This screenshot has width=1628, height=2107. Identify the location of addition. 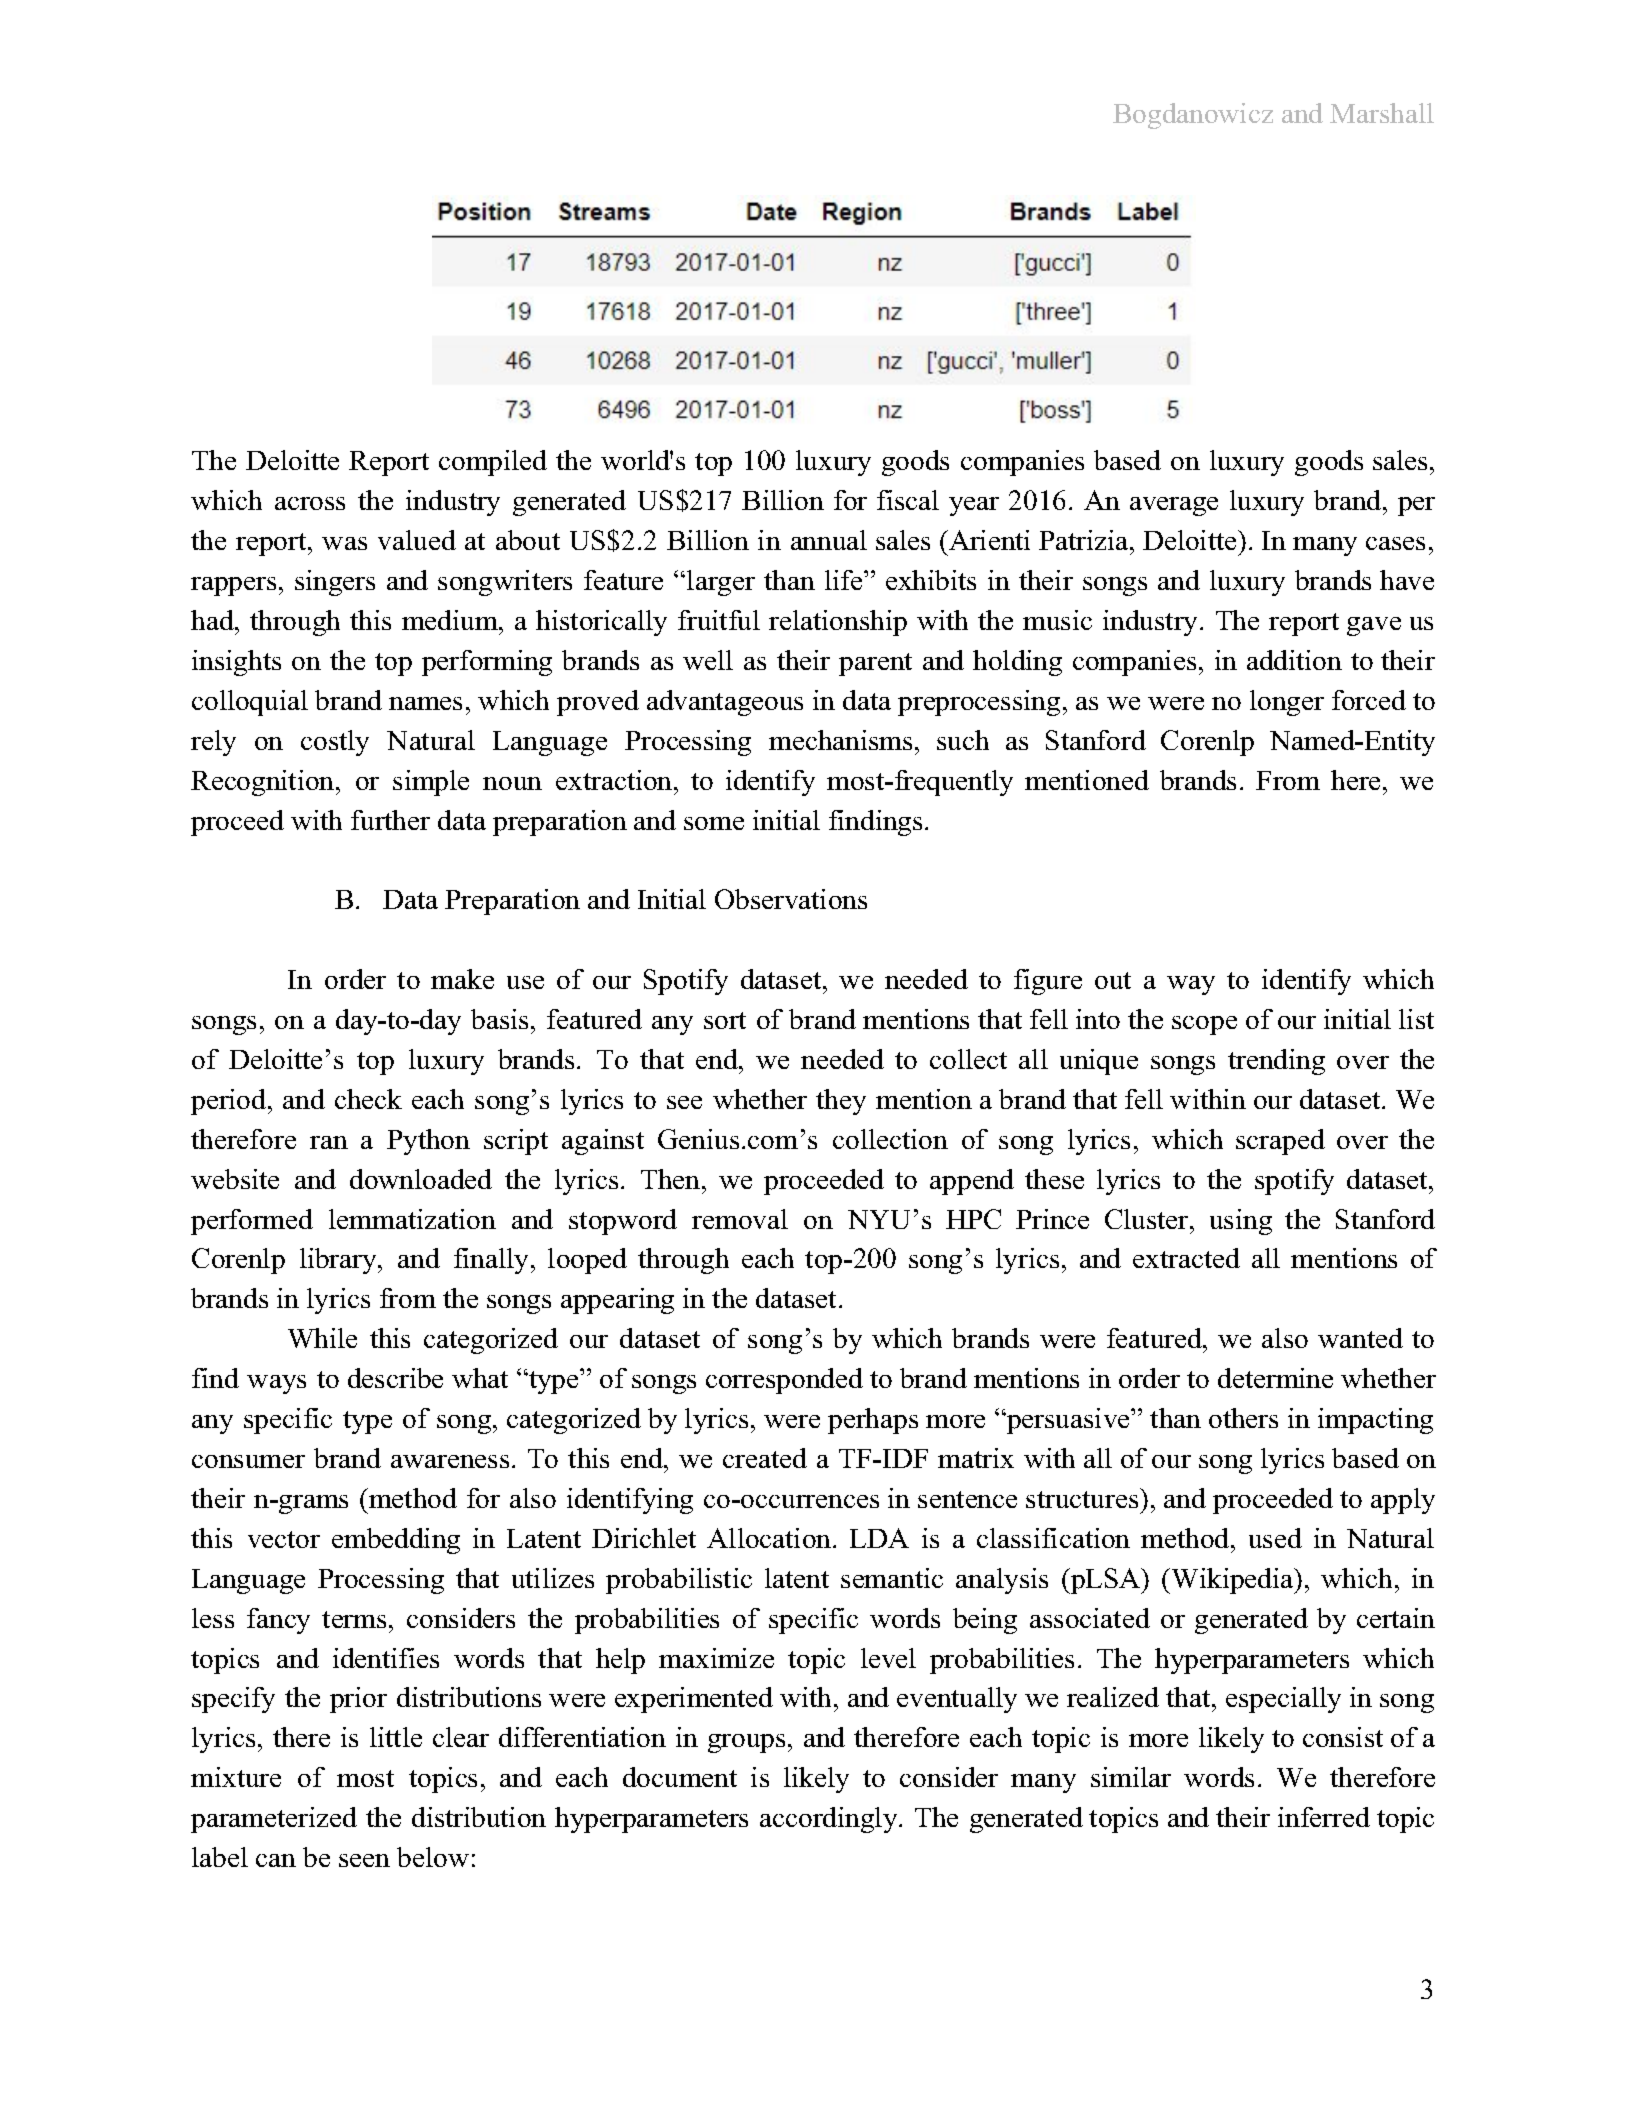
(1294, 660).
